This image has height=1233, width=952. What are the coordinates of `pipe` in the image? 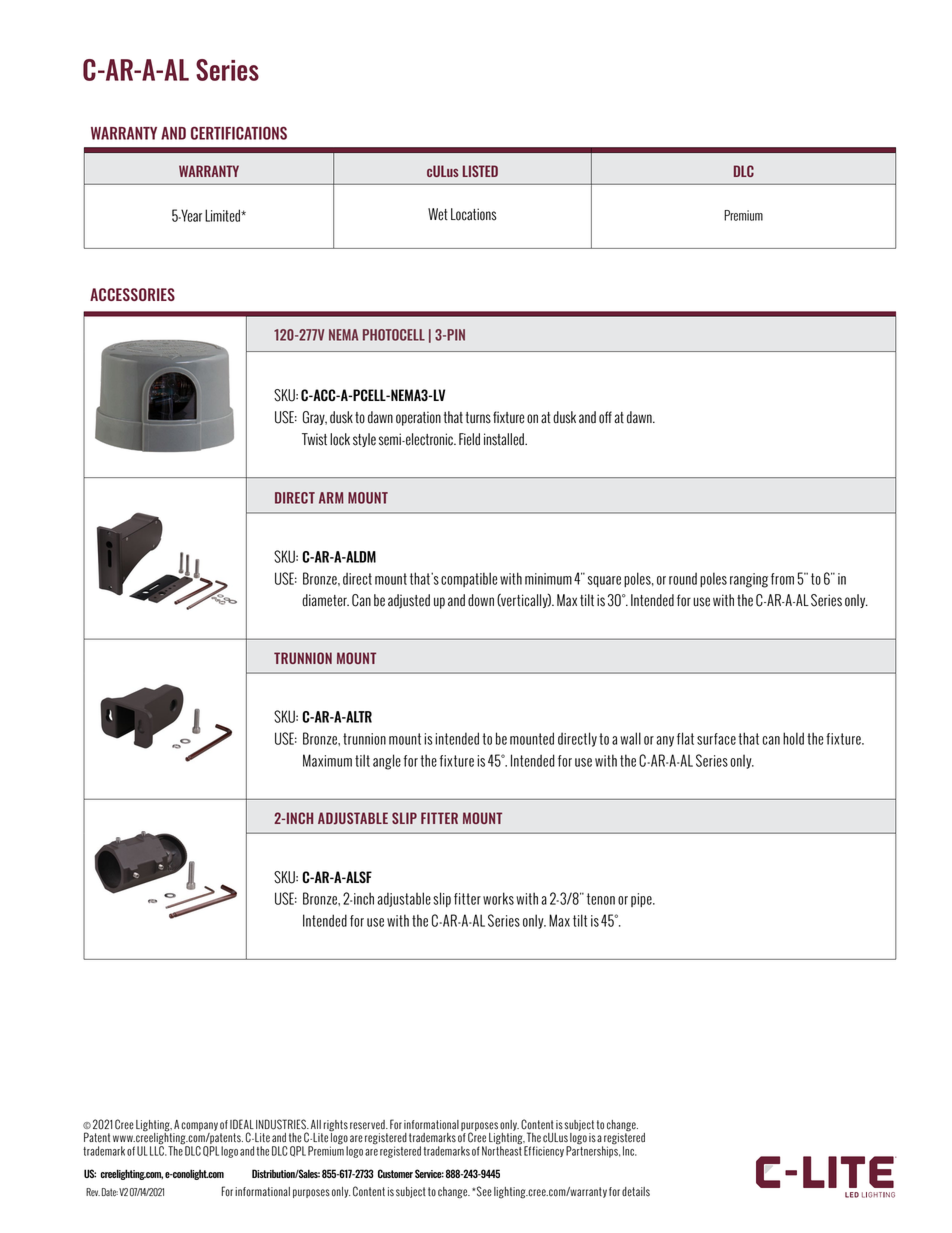 It's located at (642, 900).
